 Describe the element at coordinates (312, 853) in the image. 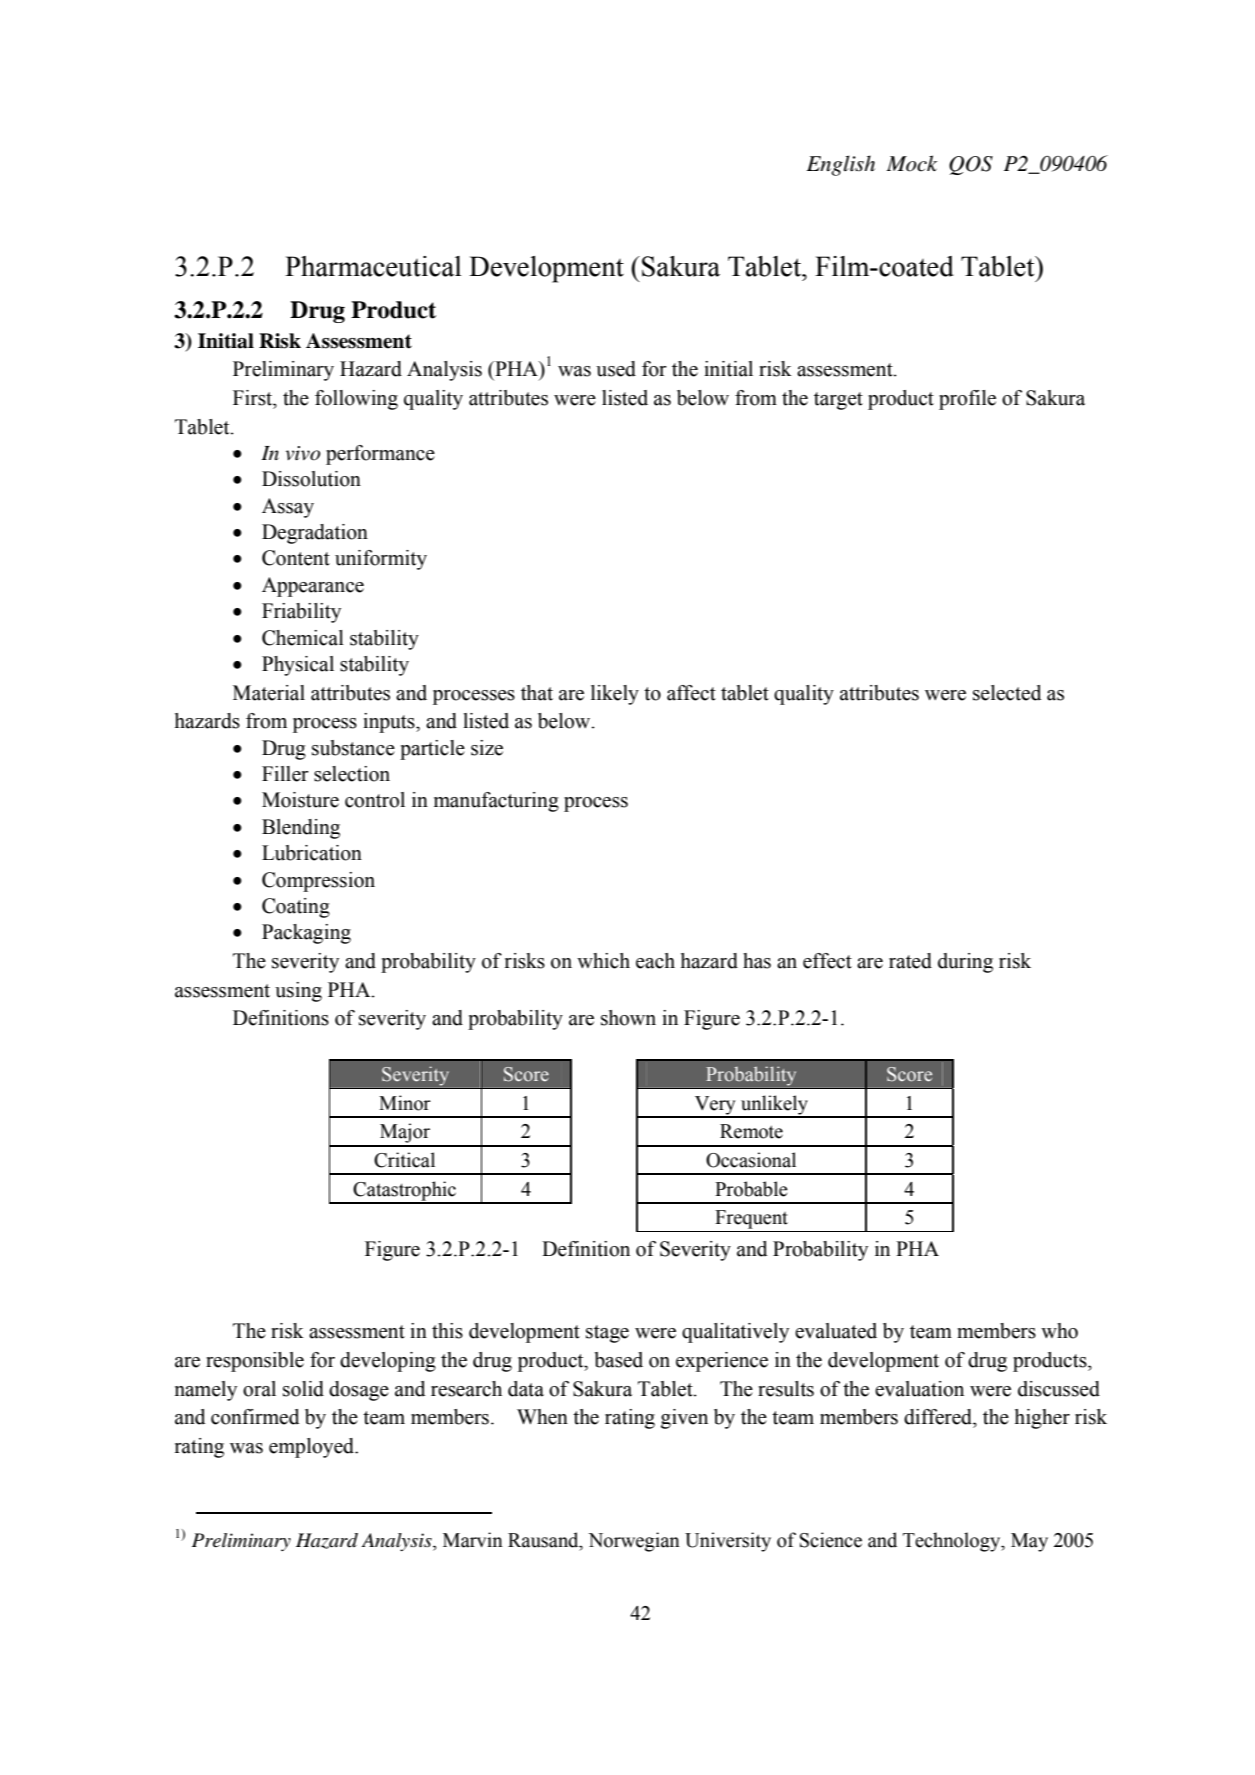

I see `Lubrication` at that location.
